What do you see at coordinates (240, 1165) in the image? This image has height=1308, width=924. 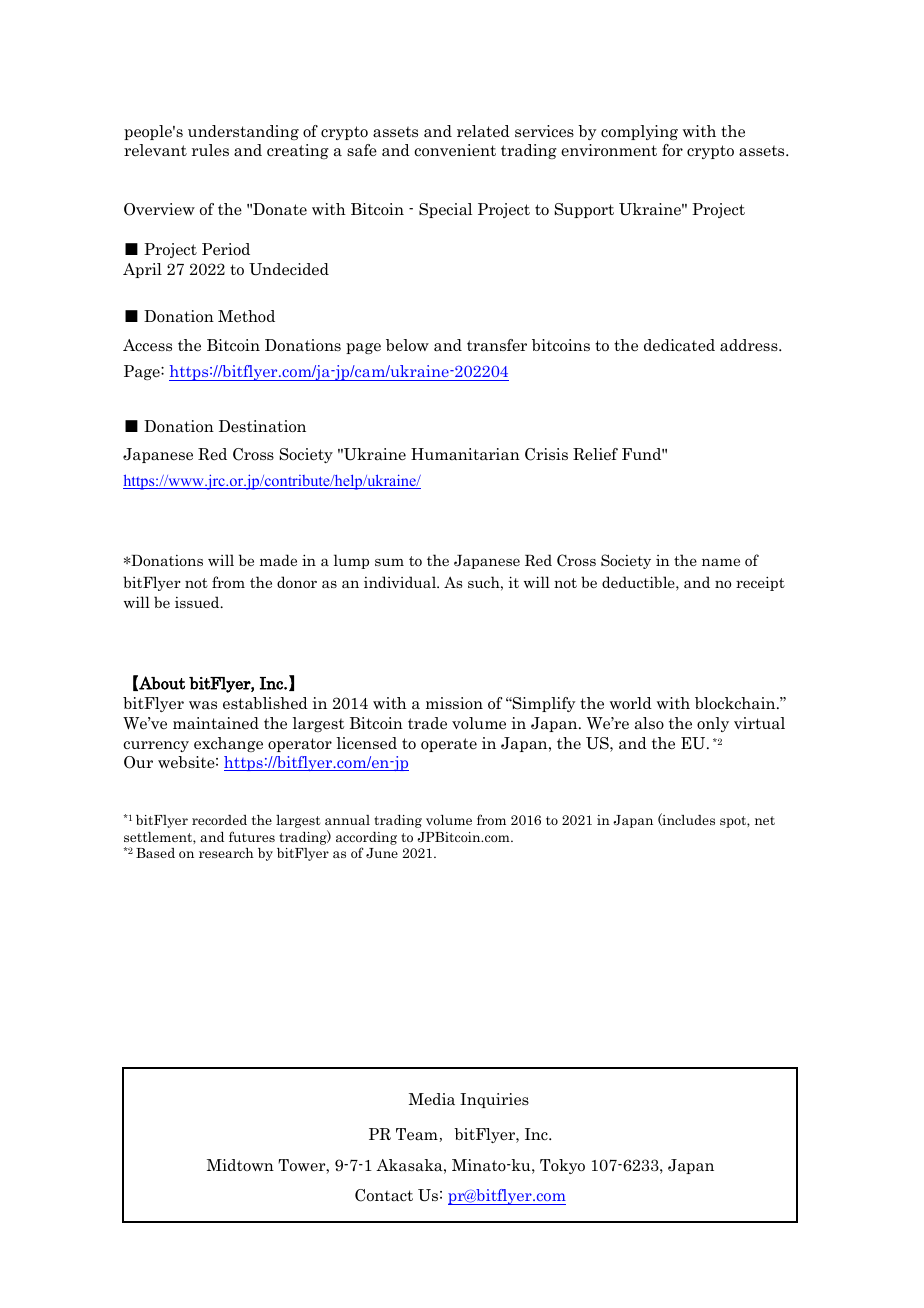 I see `Midtown` at bounding box center [240, 1165].
